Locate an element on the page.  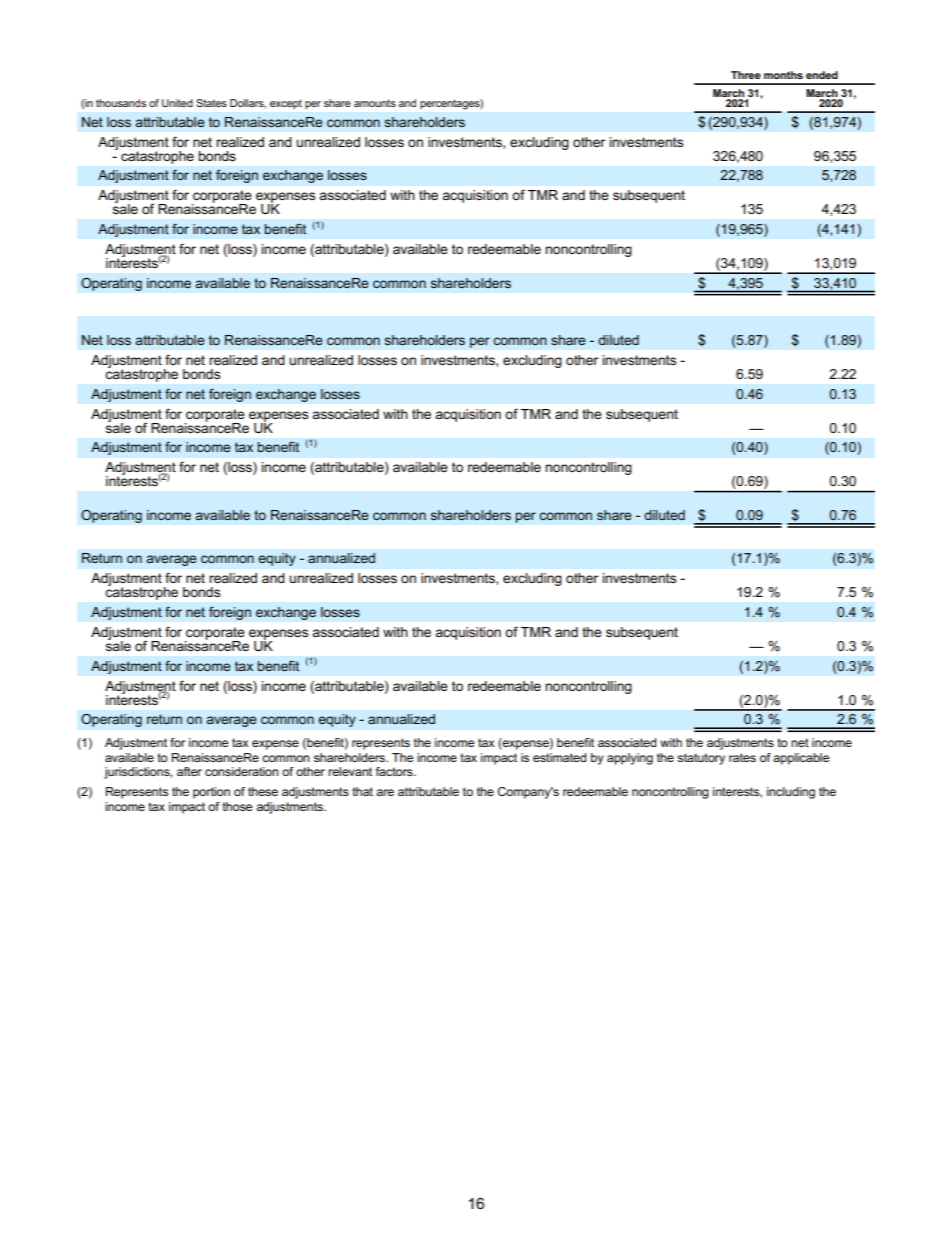
States is located at coordinates (211, 103).
